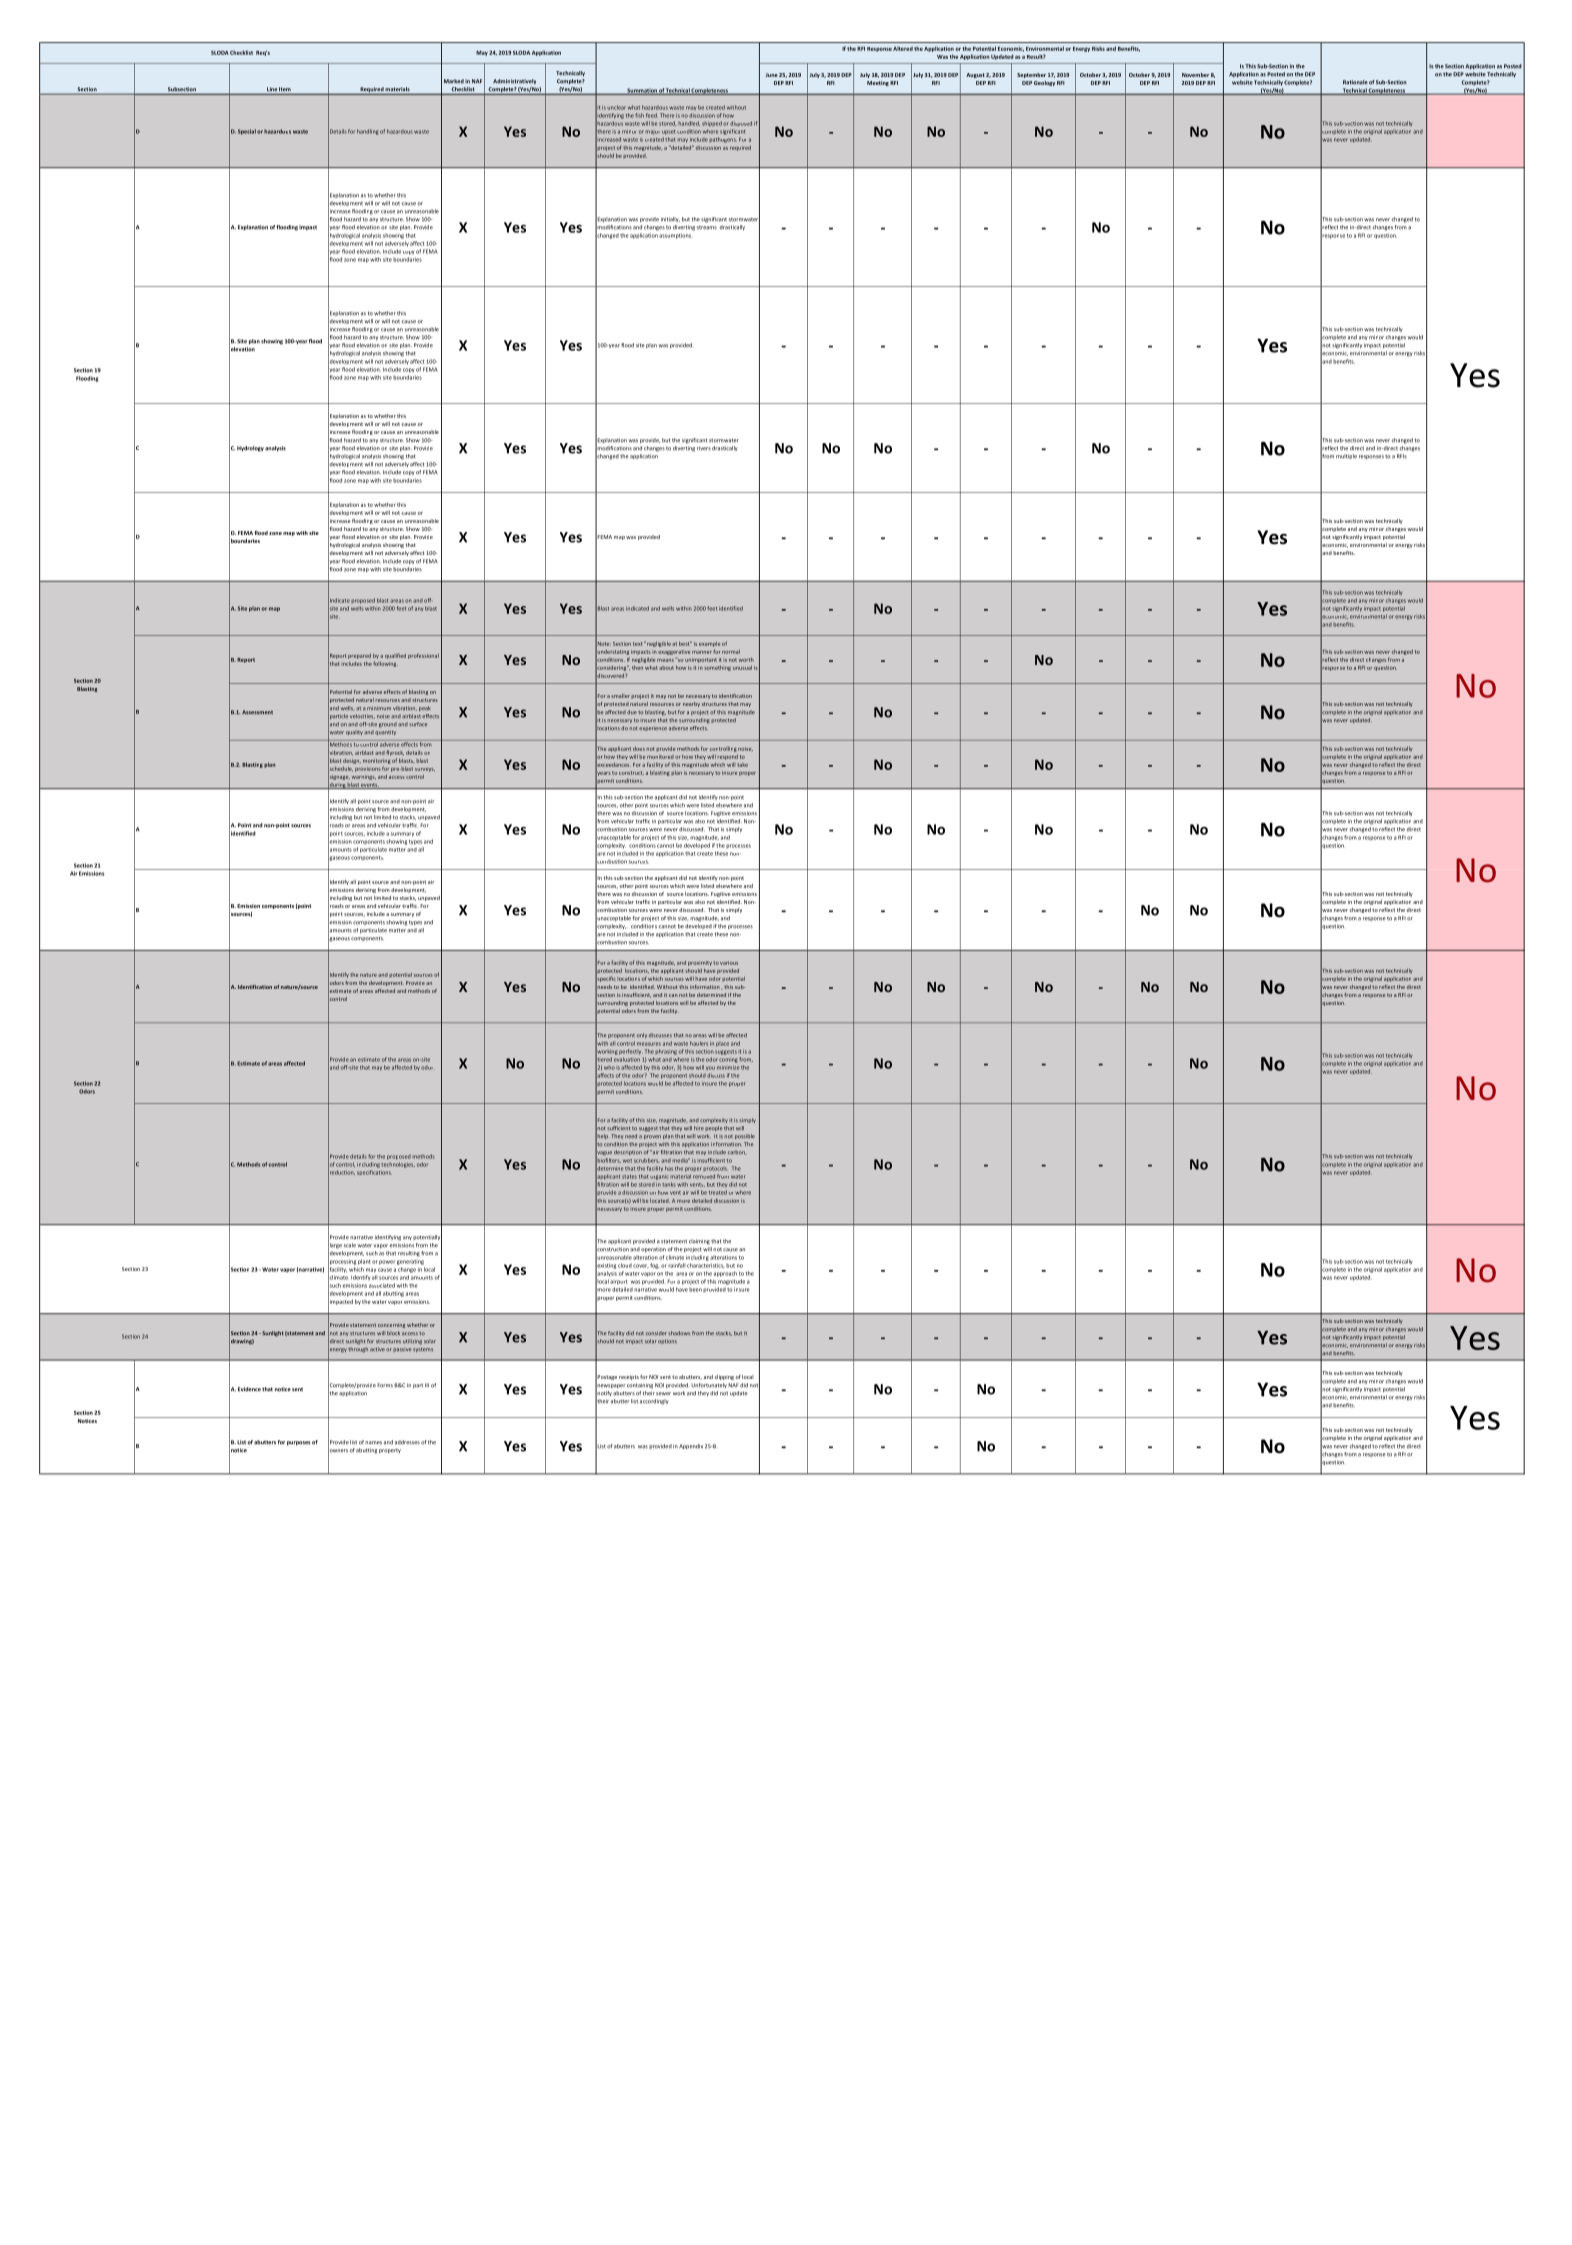  What do you see at coordinates (1195, 75) in the document?
I see `November` at bounding box center [1195, 75].
